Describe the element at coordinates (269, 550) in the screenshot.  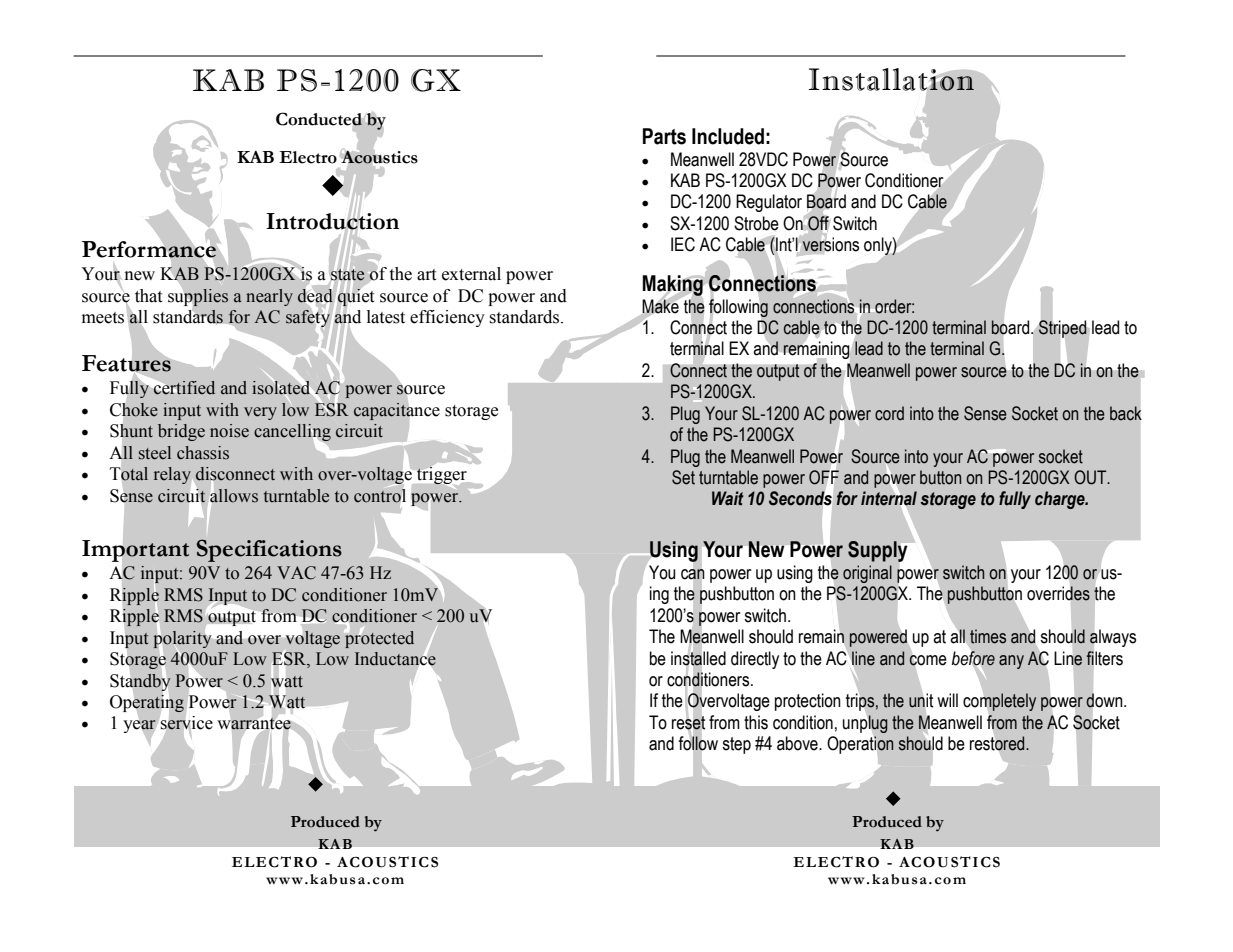
I see `Specifications` at that location.
